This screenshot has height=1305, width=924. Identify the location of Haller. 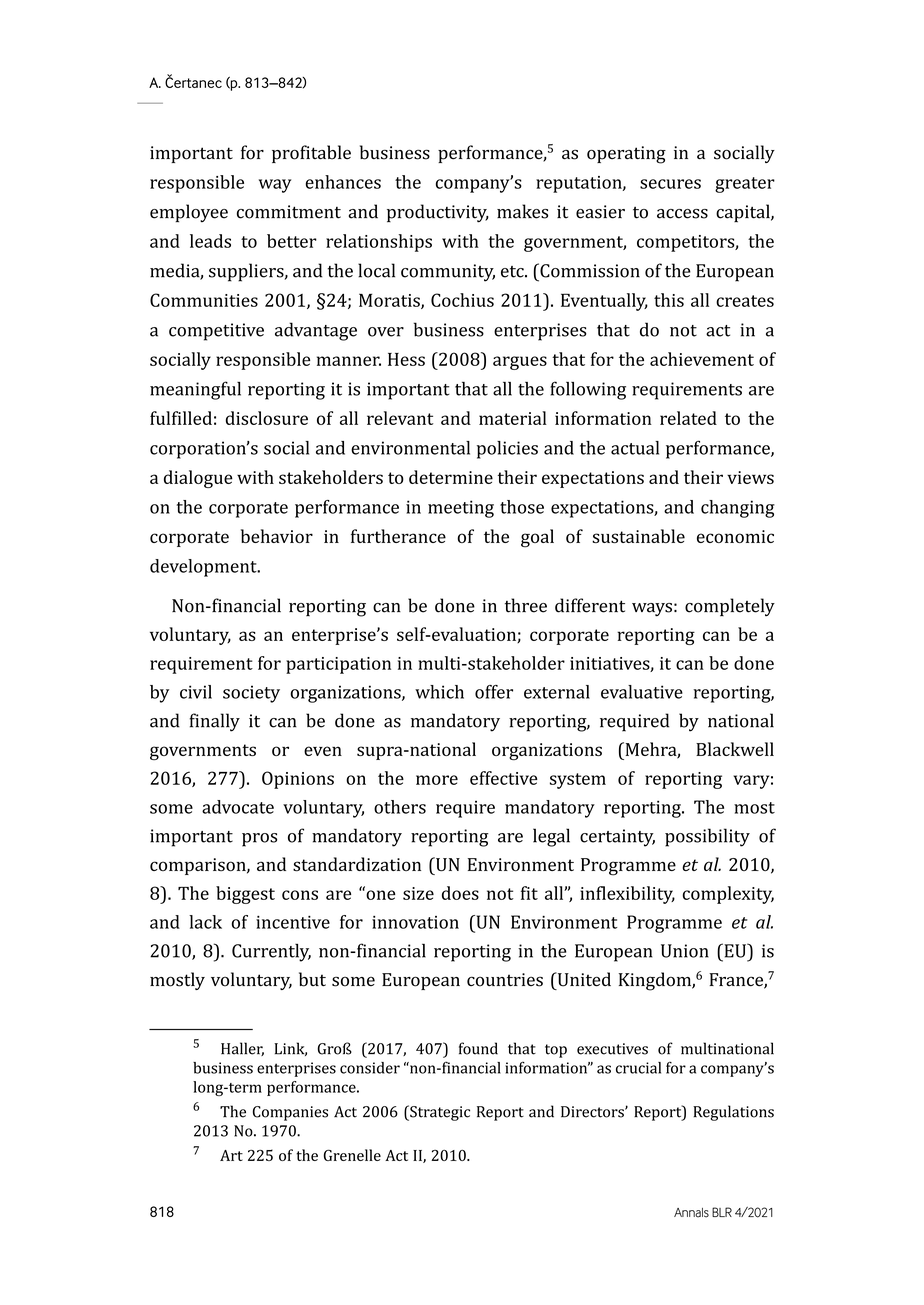
(242, 1049).
